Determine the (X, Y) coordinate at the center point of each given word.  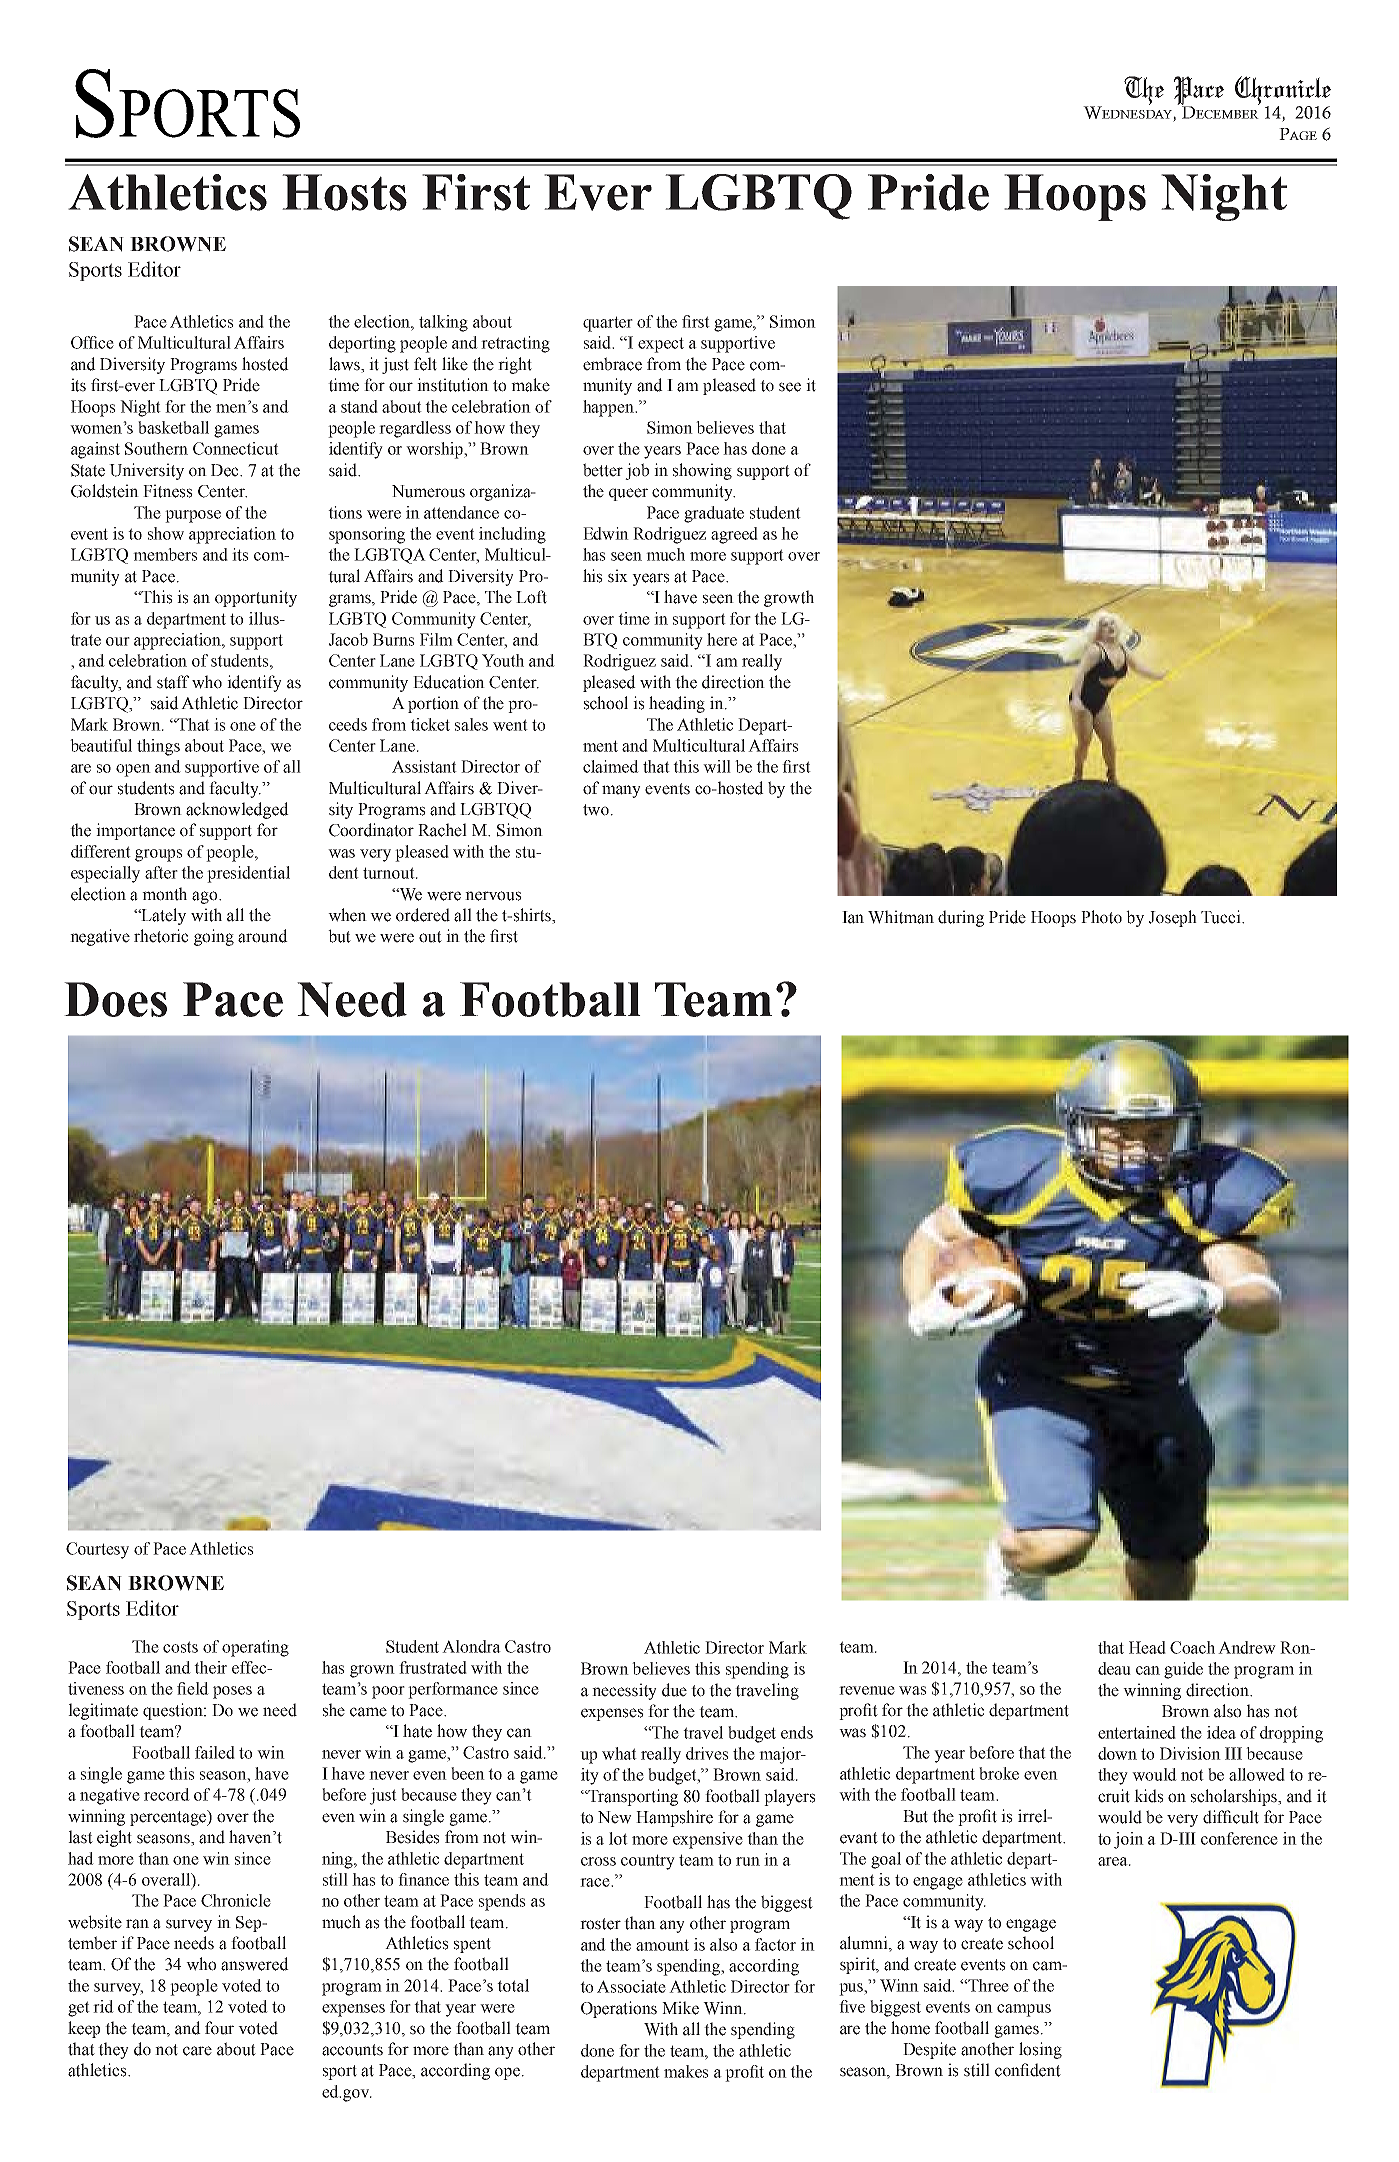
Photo (1101, 917)
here (722, 639)
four (219, 2028)
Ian (853, 917)
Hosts (344, 192)
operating (255, 1648)
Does (115, 999)
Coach (1192, 1647)
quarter (608, 324)
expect (661, 345)
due (674, 1690)
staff (173, 682)
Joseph (1173, 918)
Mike (680, 2008)
